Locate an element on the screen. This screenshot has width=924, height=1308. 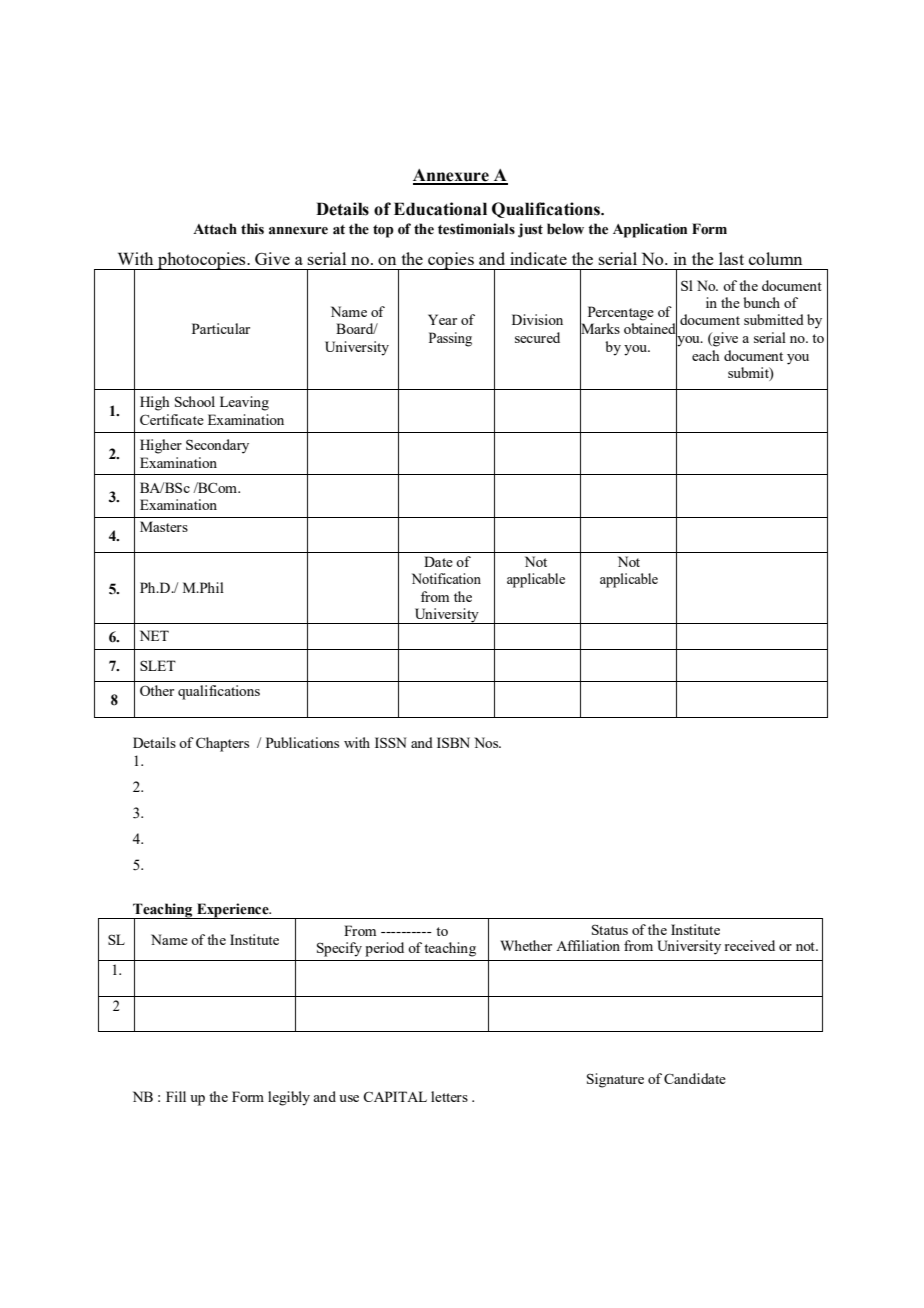
received is located at coordinates (749, 945).
